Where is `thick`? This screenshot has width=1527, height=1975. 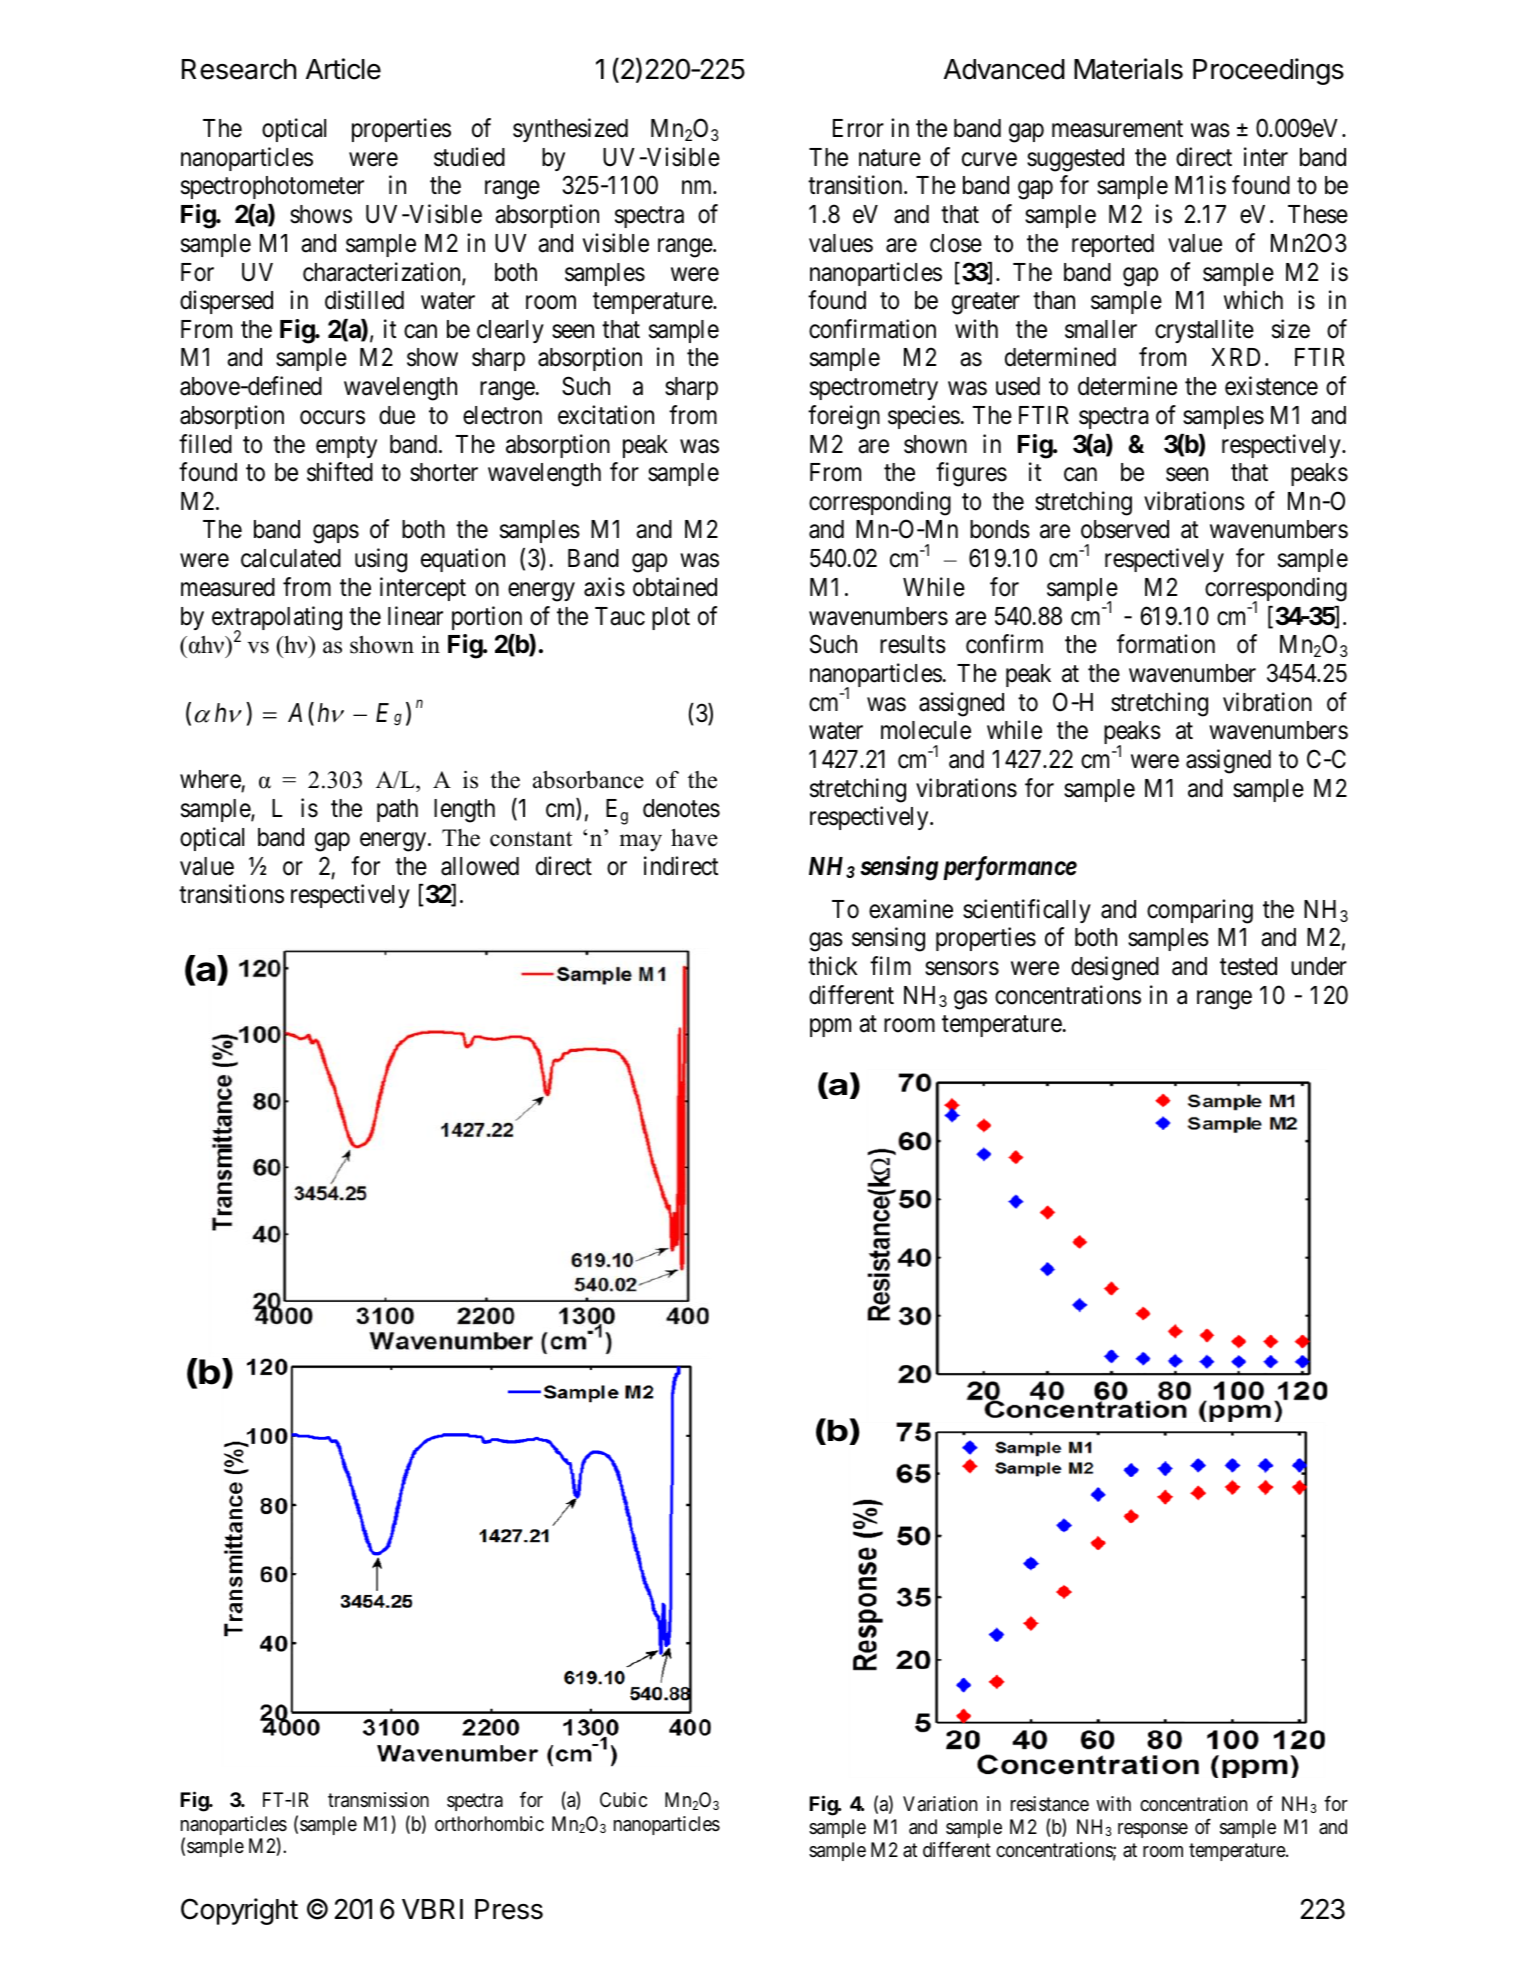
thick is located at coordinates (833, 966).
